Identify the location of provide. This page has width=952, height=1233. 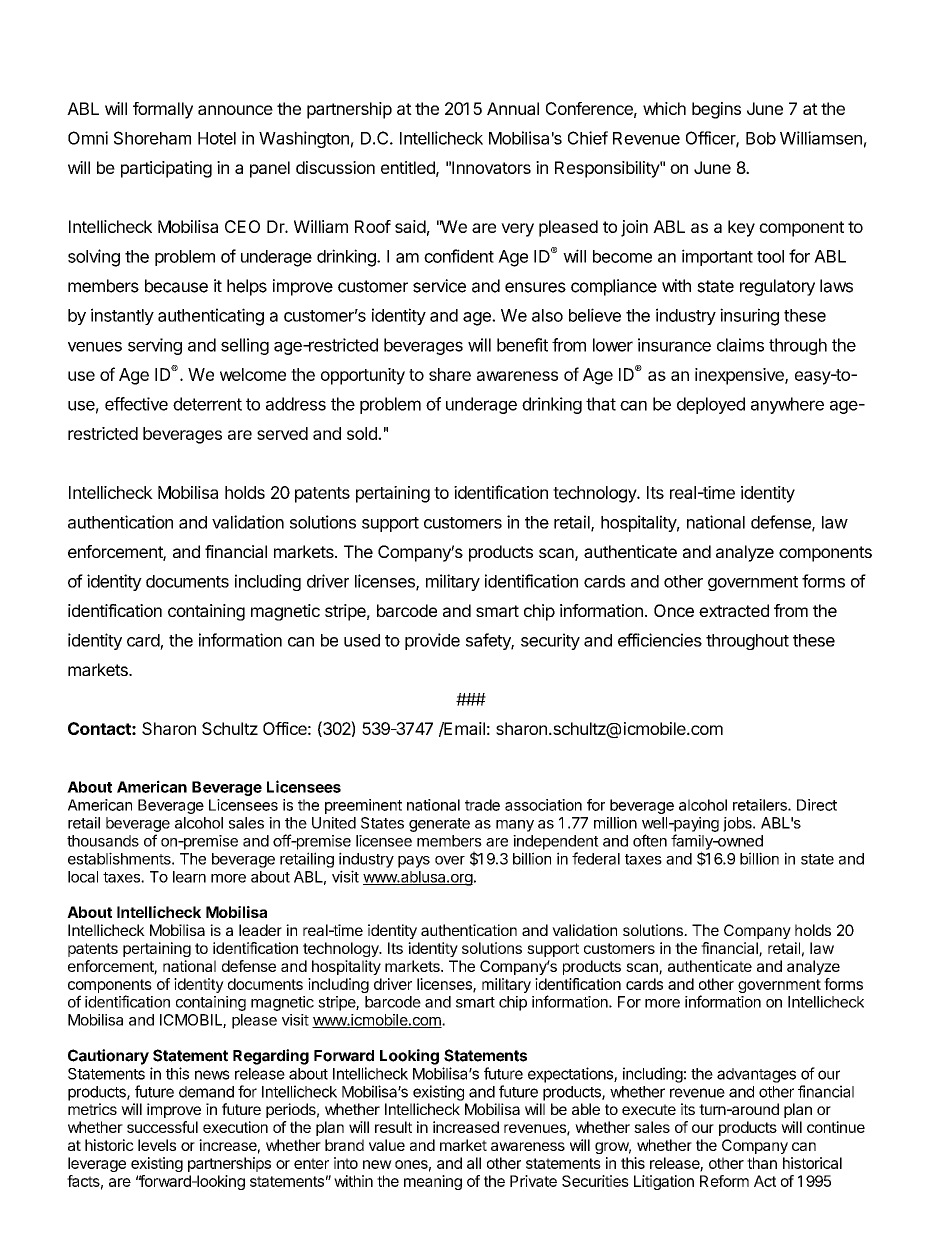
(432, 641).
